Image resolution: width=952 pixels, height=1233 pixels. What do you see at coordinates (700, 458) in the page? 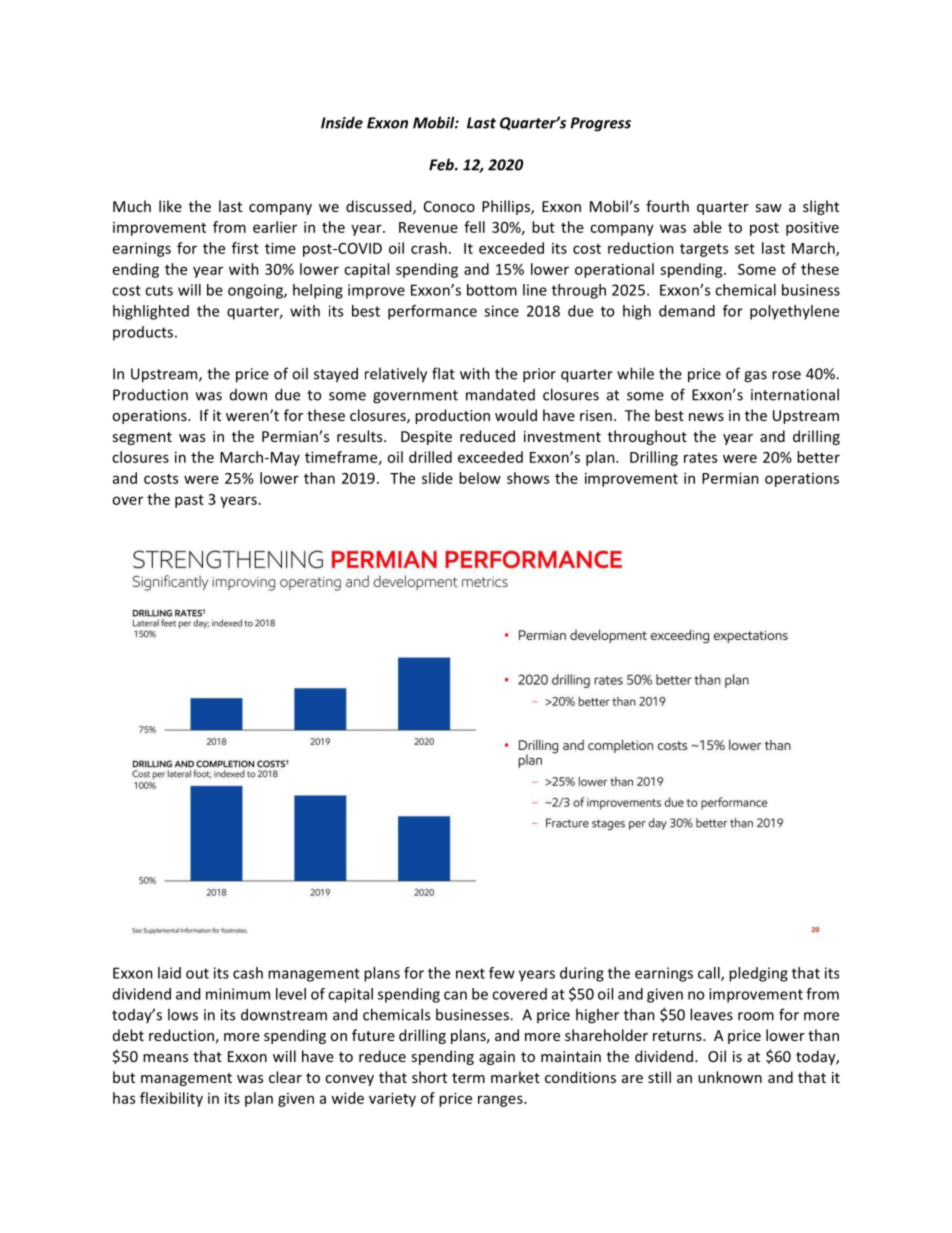
I see `rates` at bounding box center [700, 458].
